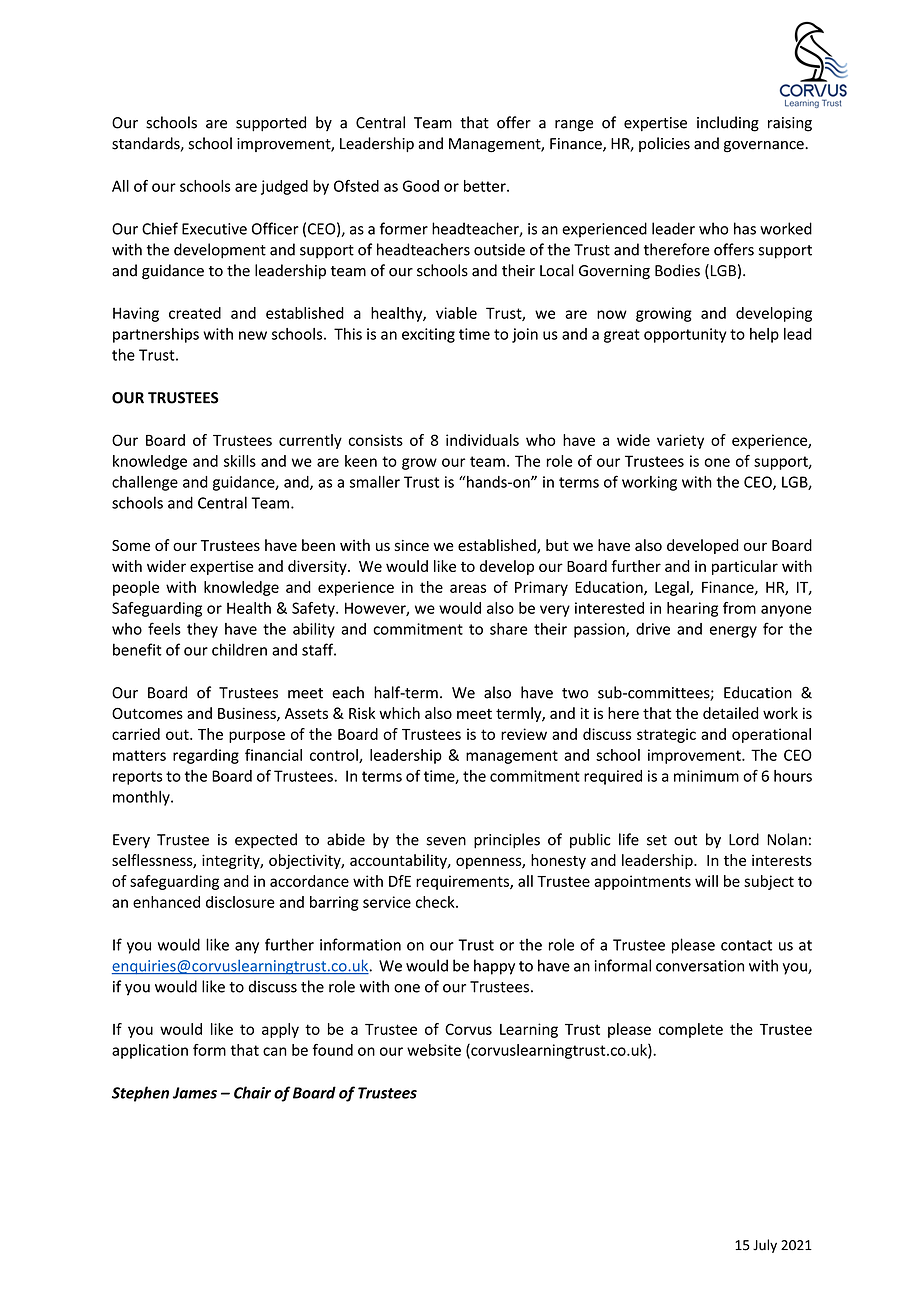  I want to click on since, so click(411, 545).
